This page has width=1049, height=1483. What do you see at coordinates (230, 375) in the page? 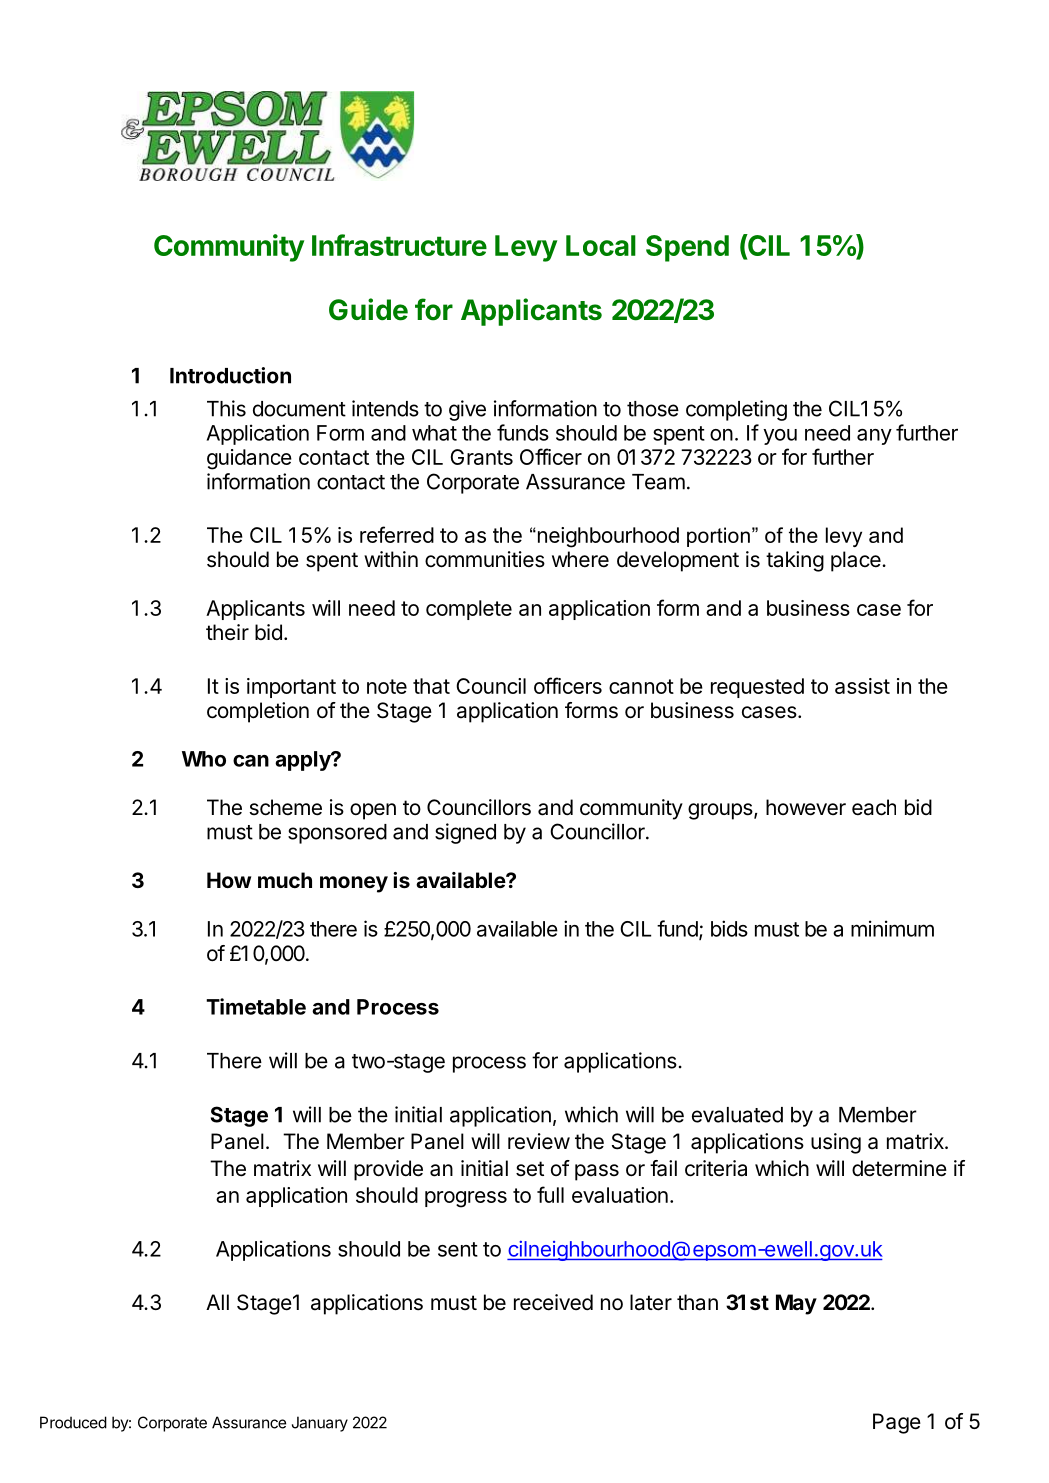
I see `Introduction` at bounding box center [230, 375].
